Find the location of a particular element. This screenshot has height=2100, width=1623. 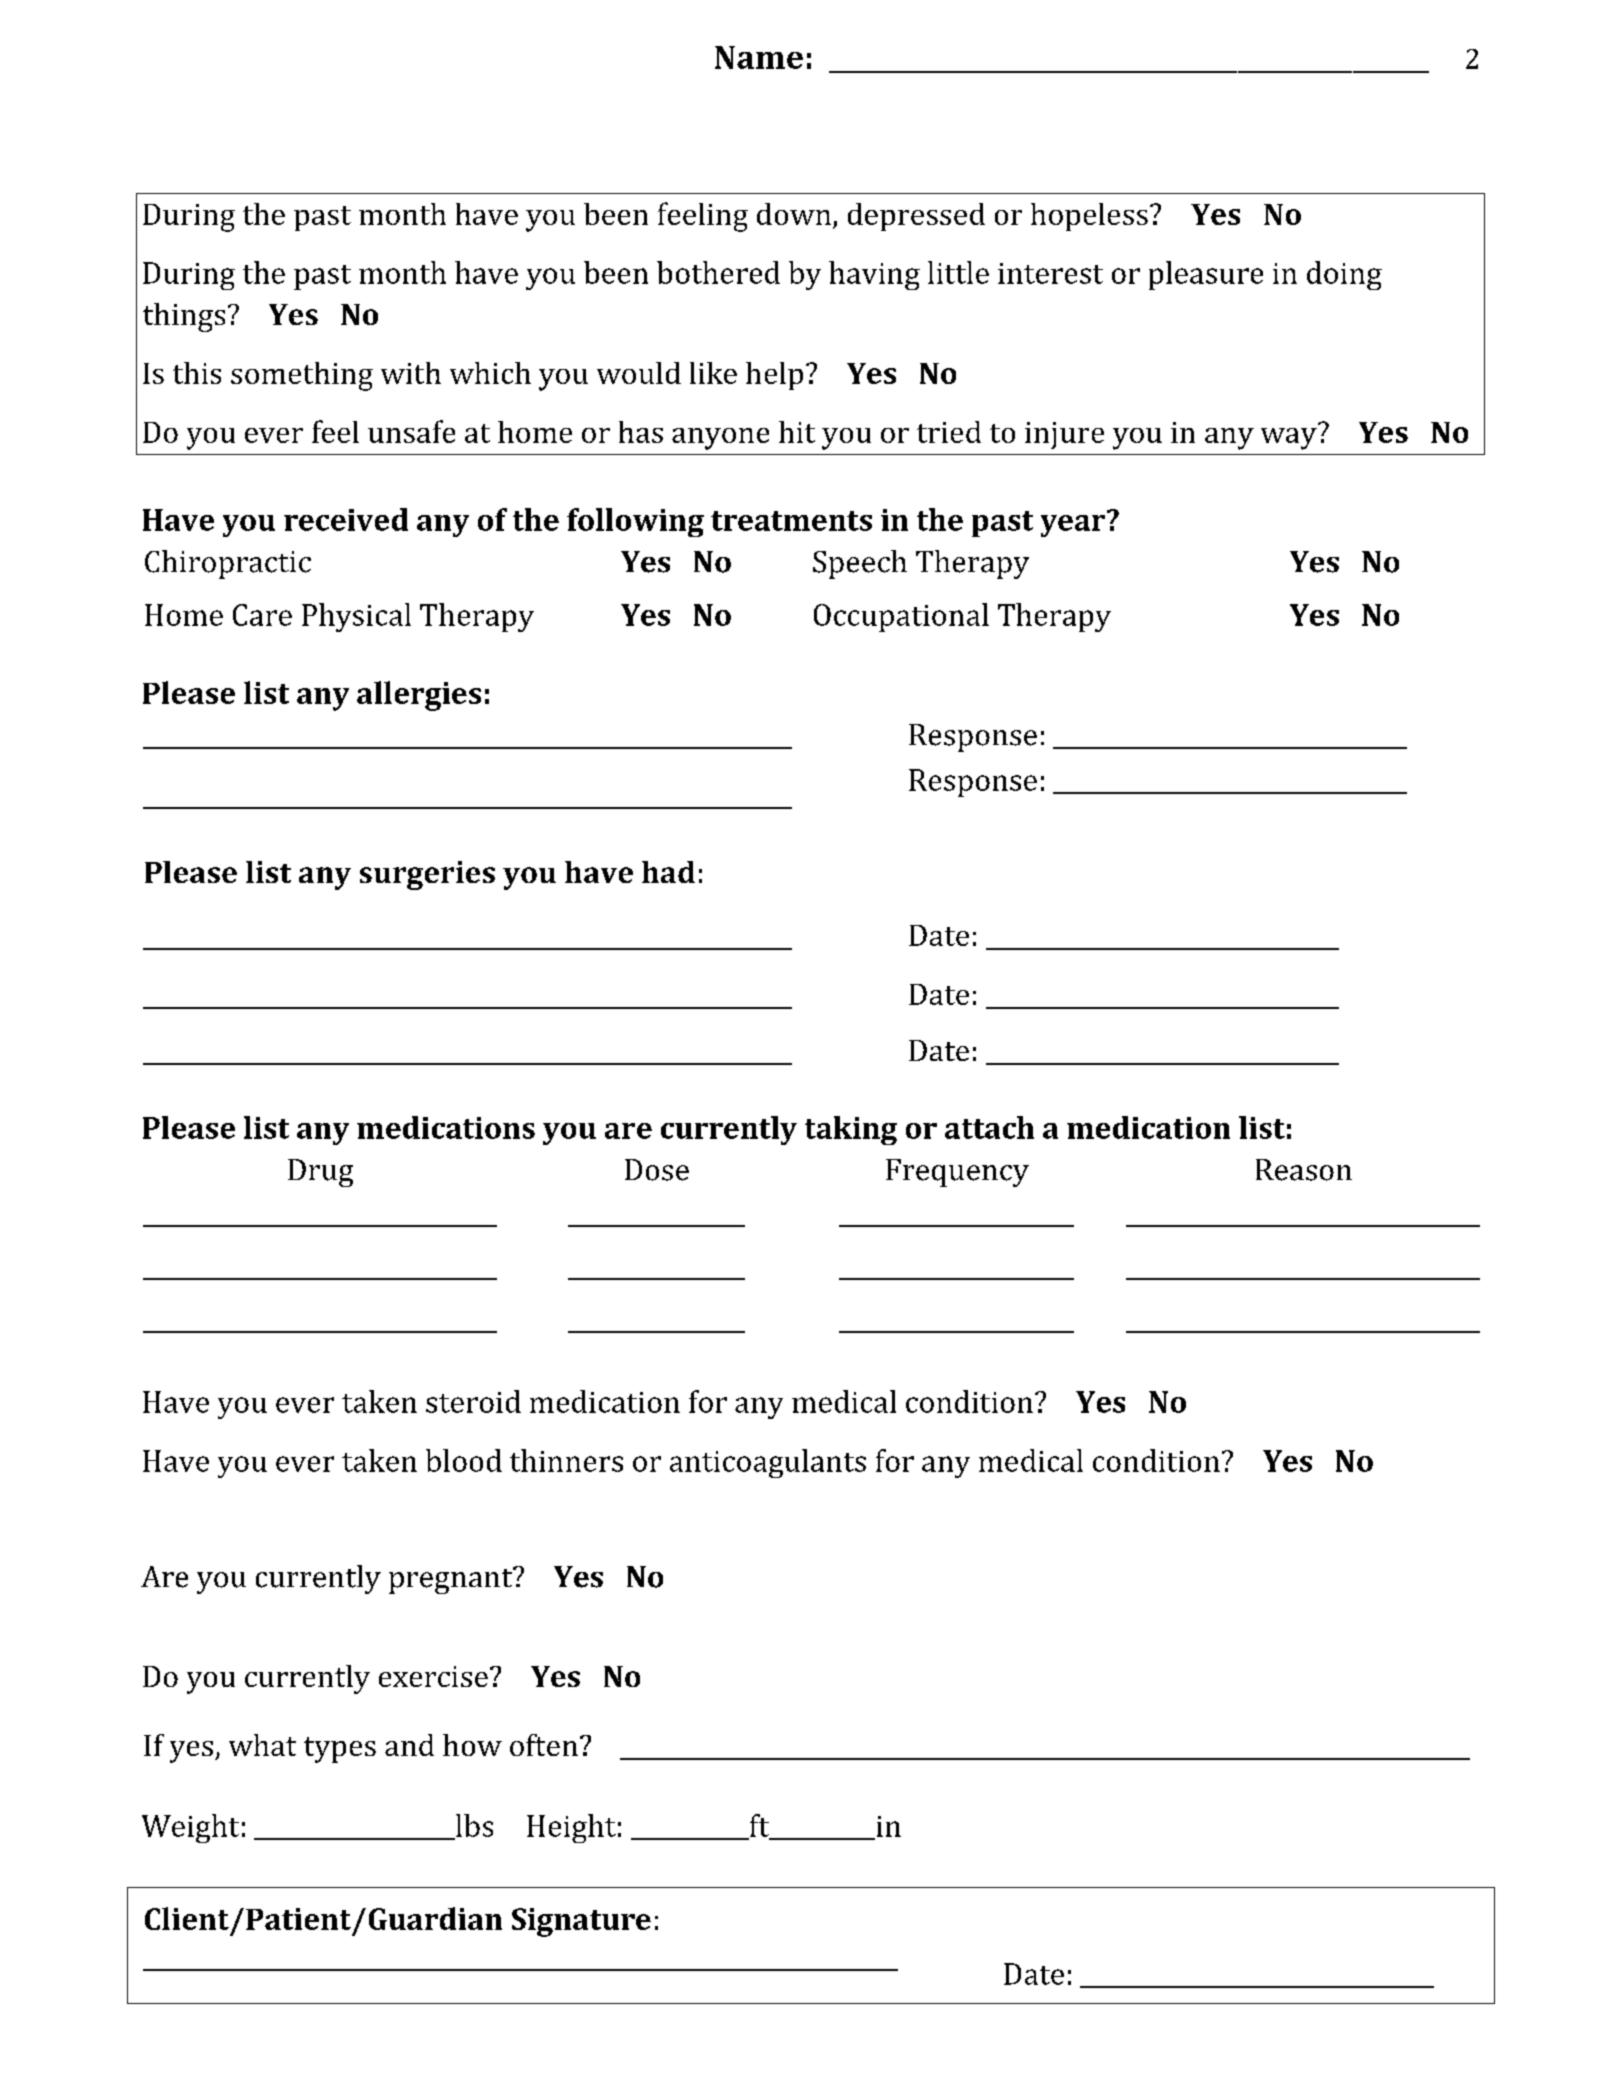

things is located at coordinates (184, 317).
